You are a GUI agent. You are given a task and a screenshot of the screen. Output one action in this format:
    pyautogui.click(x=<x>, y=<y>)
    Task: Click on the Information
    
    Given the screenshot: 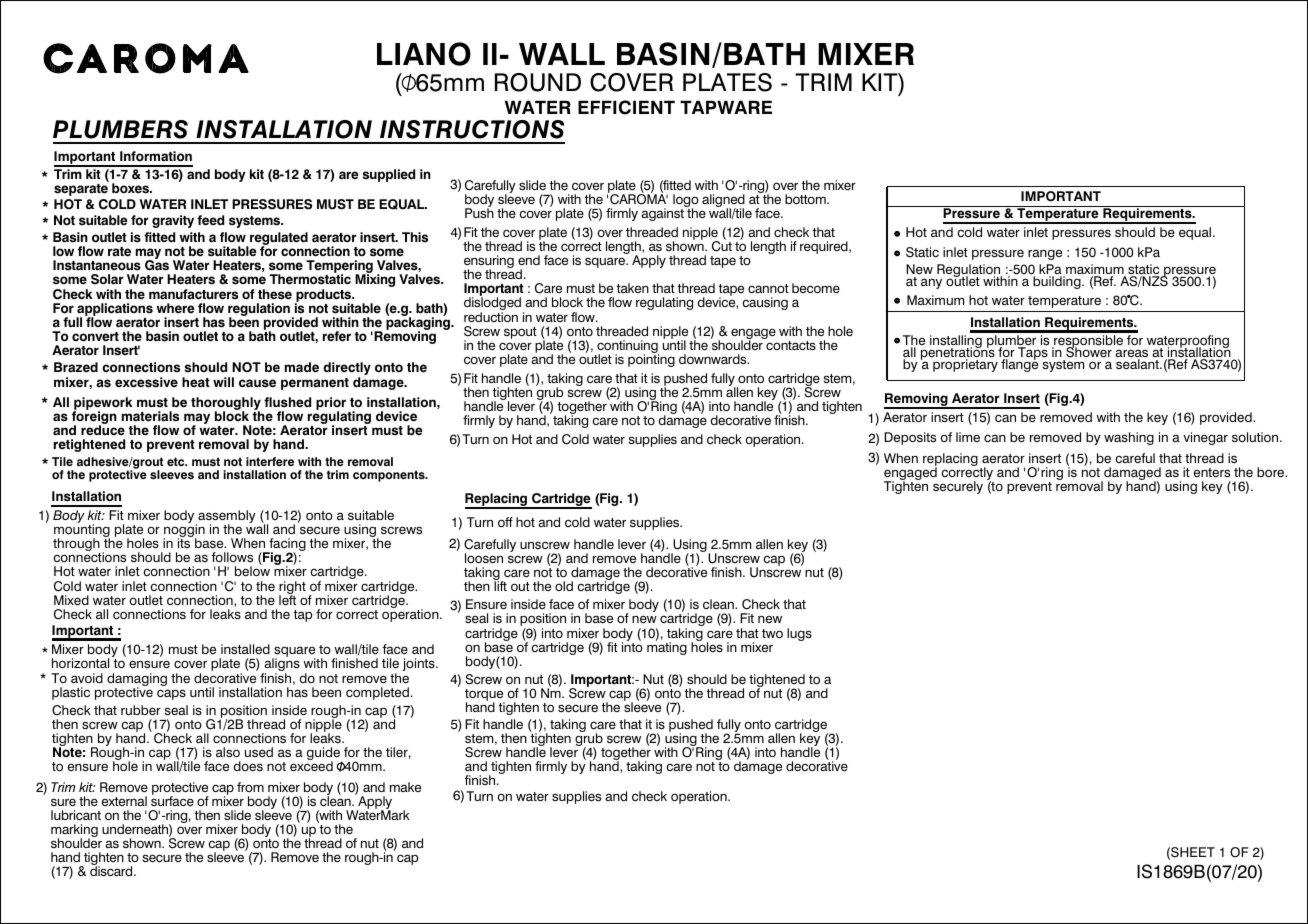 What is the action you would take?
    pyautogui.click(x=156, y=156)
